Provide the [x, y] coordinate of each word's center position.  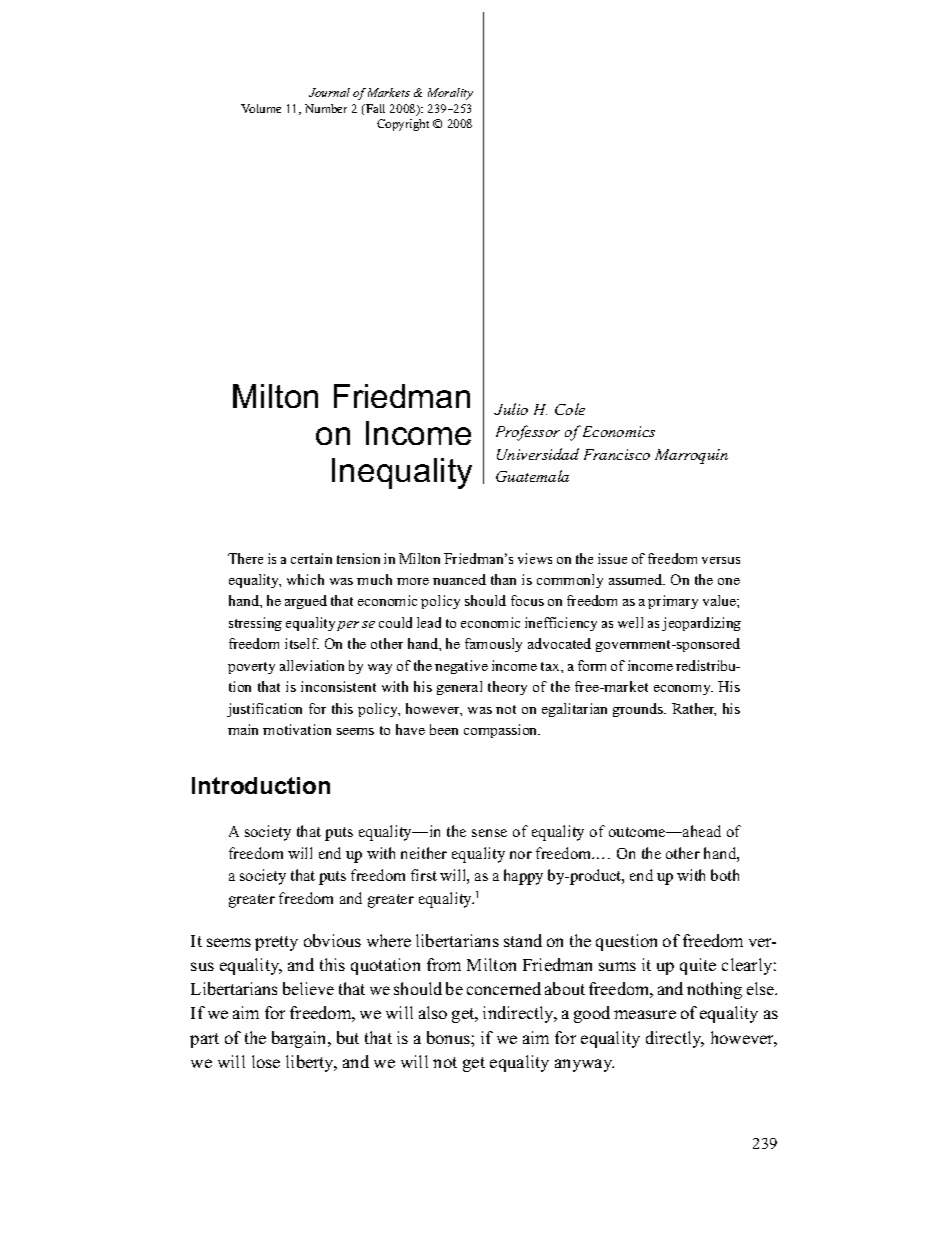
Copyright [403, 125]
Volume [261, 108]
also [433, 1012]
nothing [714, 990]
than [503, 579]
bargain [300, 1039]
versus [721, 560]
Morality [450, 94]
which [305, 579]
